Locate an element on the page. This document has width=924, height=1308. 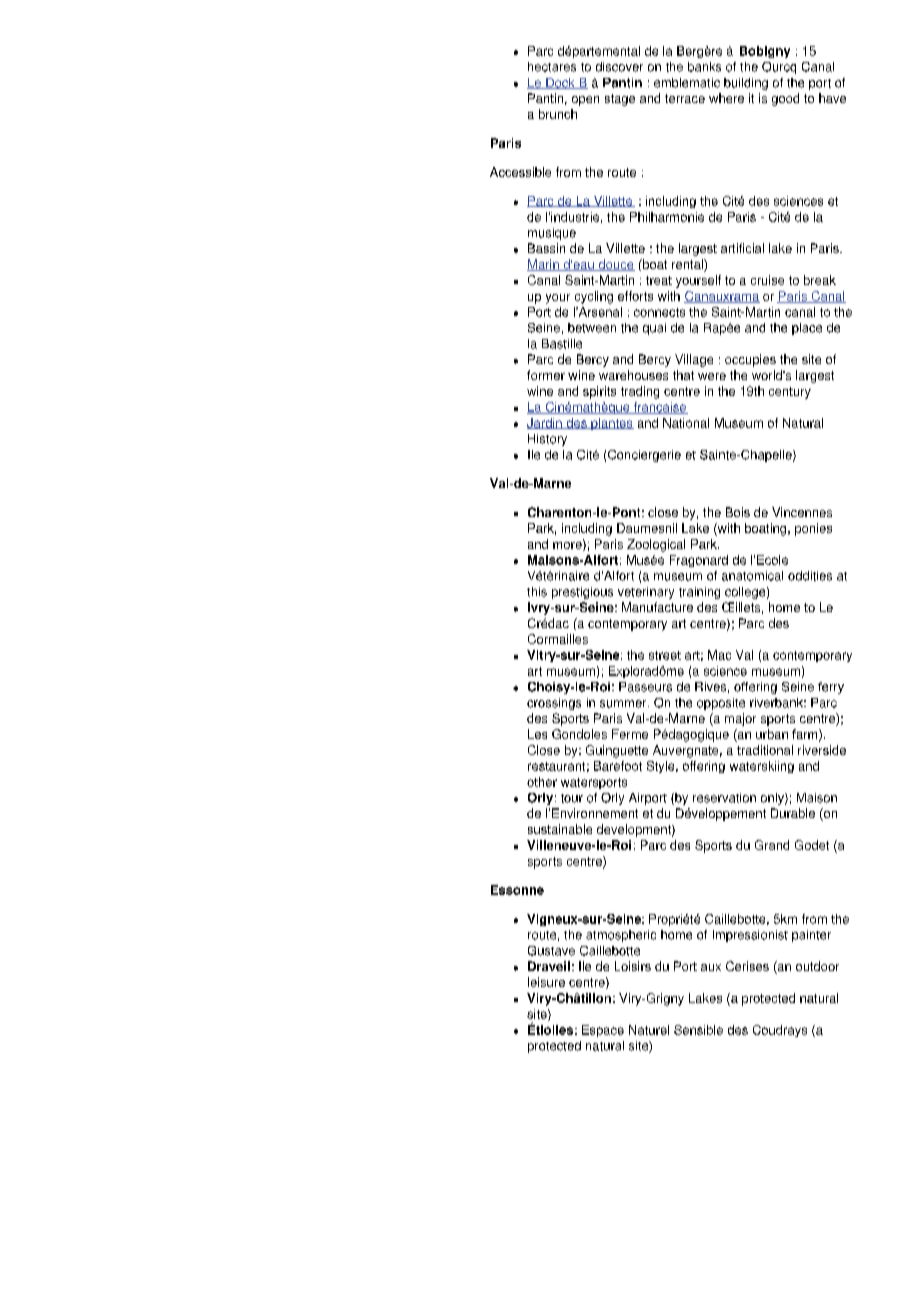
urban is located at coordinates (772, 734).
